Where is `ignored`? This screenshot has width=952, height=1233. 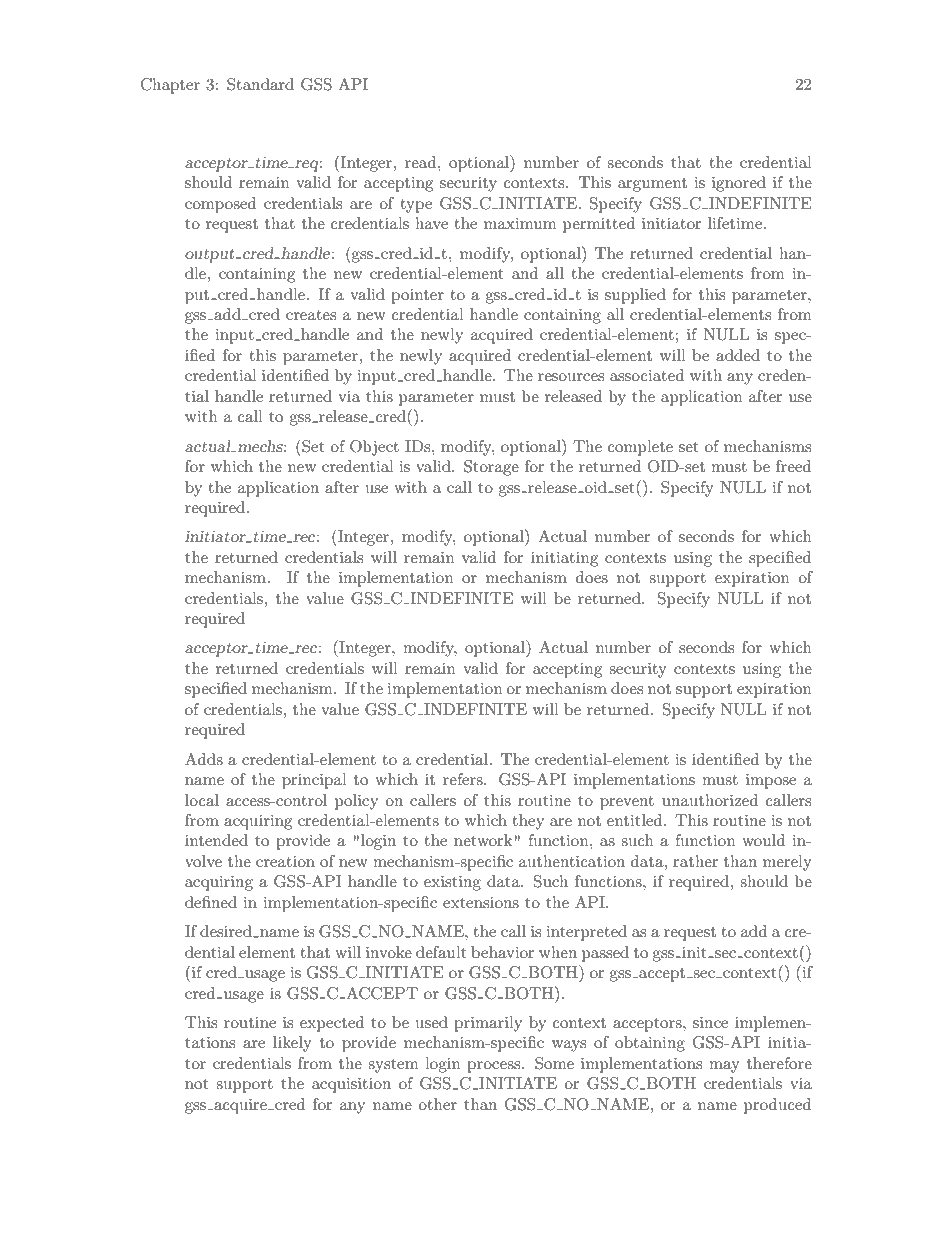 ignored is located at coordinates (739, 184).
